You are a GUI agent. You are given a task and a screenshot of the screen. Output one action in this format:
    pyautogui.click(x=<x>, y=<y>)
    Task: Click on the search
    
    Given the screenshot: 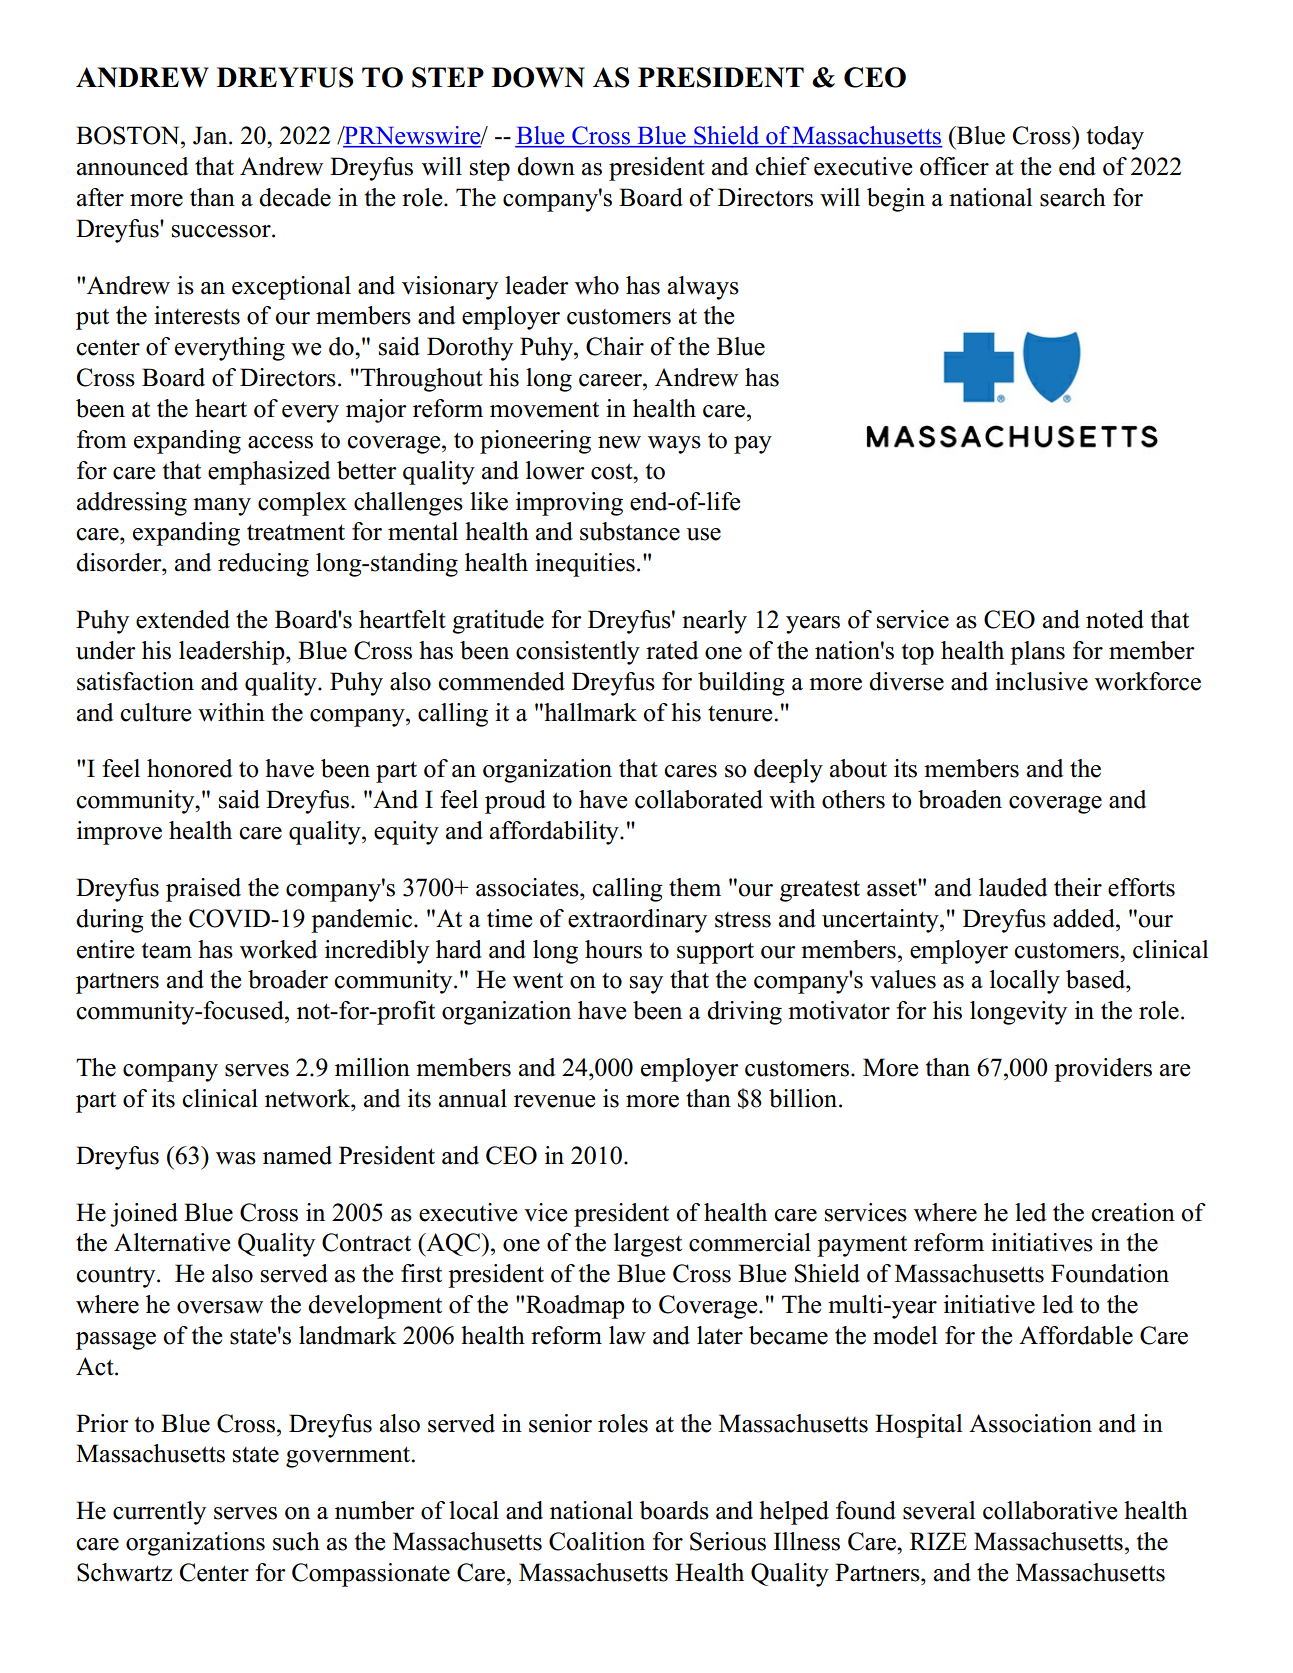 What is the action you would take?
    pyautogui.click(x=1073, y=197)
